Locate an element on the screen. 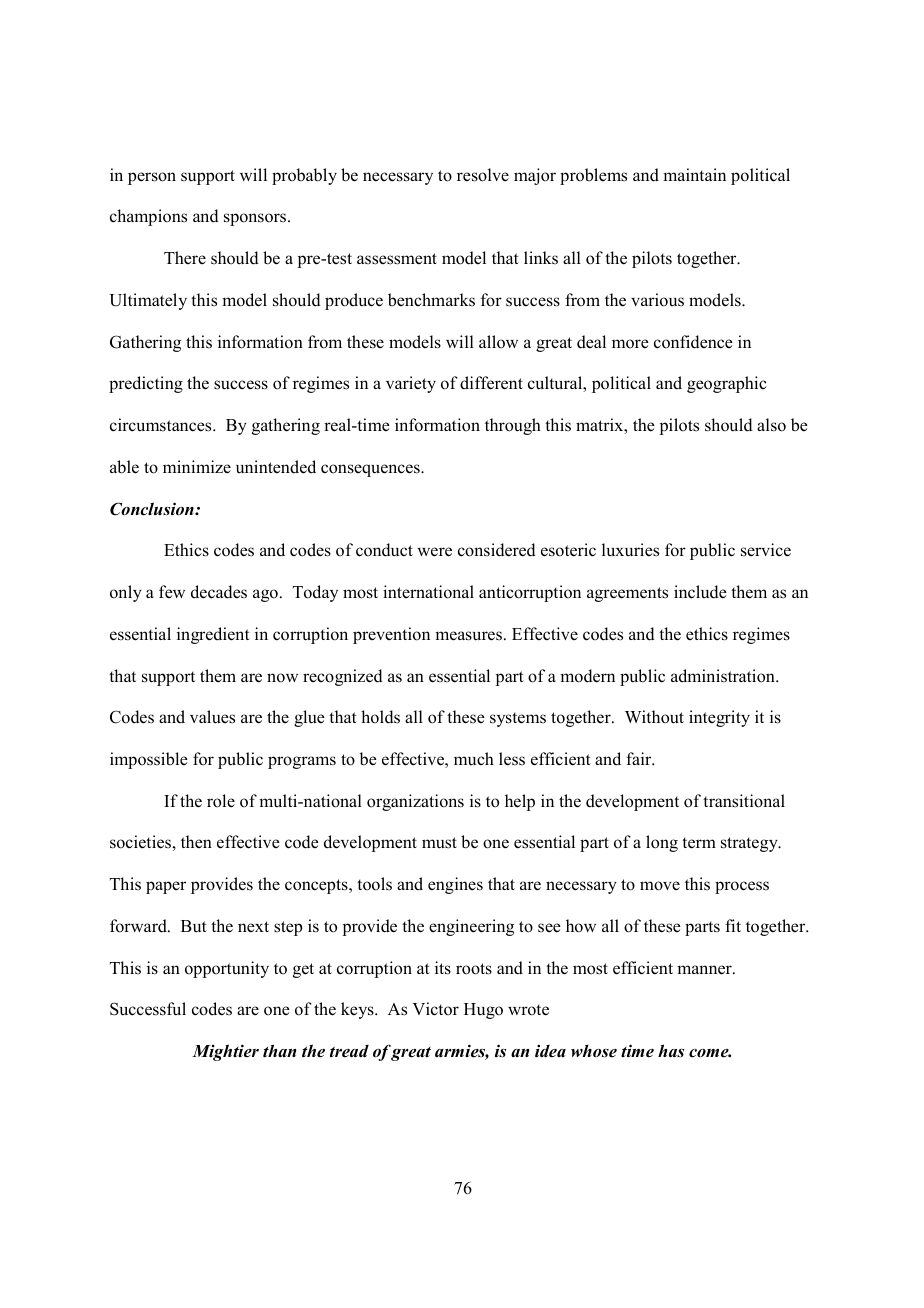  consequences is located at coordinates (371, 470).
